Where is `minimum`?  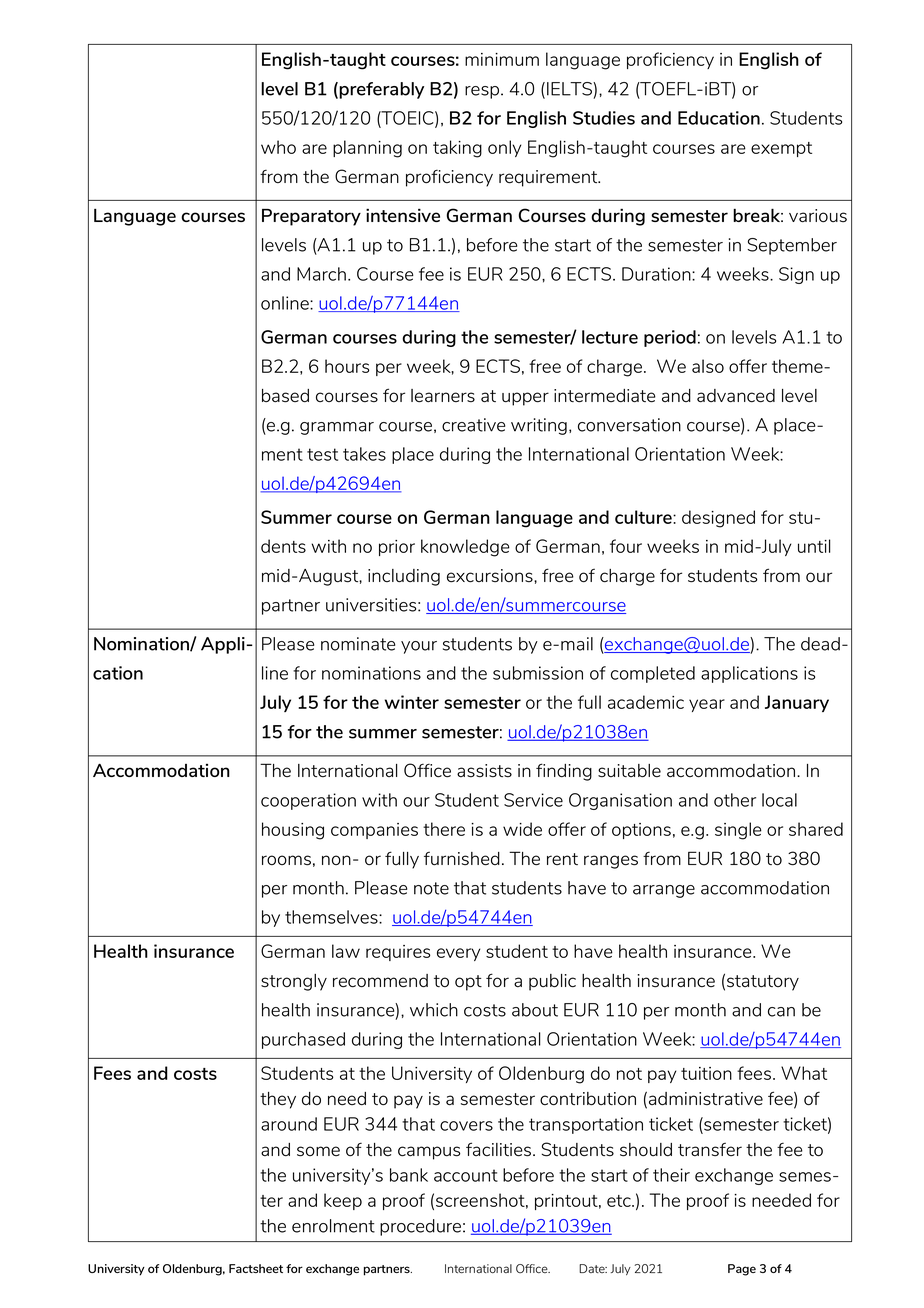 minimum is located at coordinates (502, 59).
